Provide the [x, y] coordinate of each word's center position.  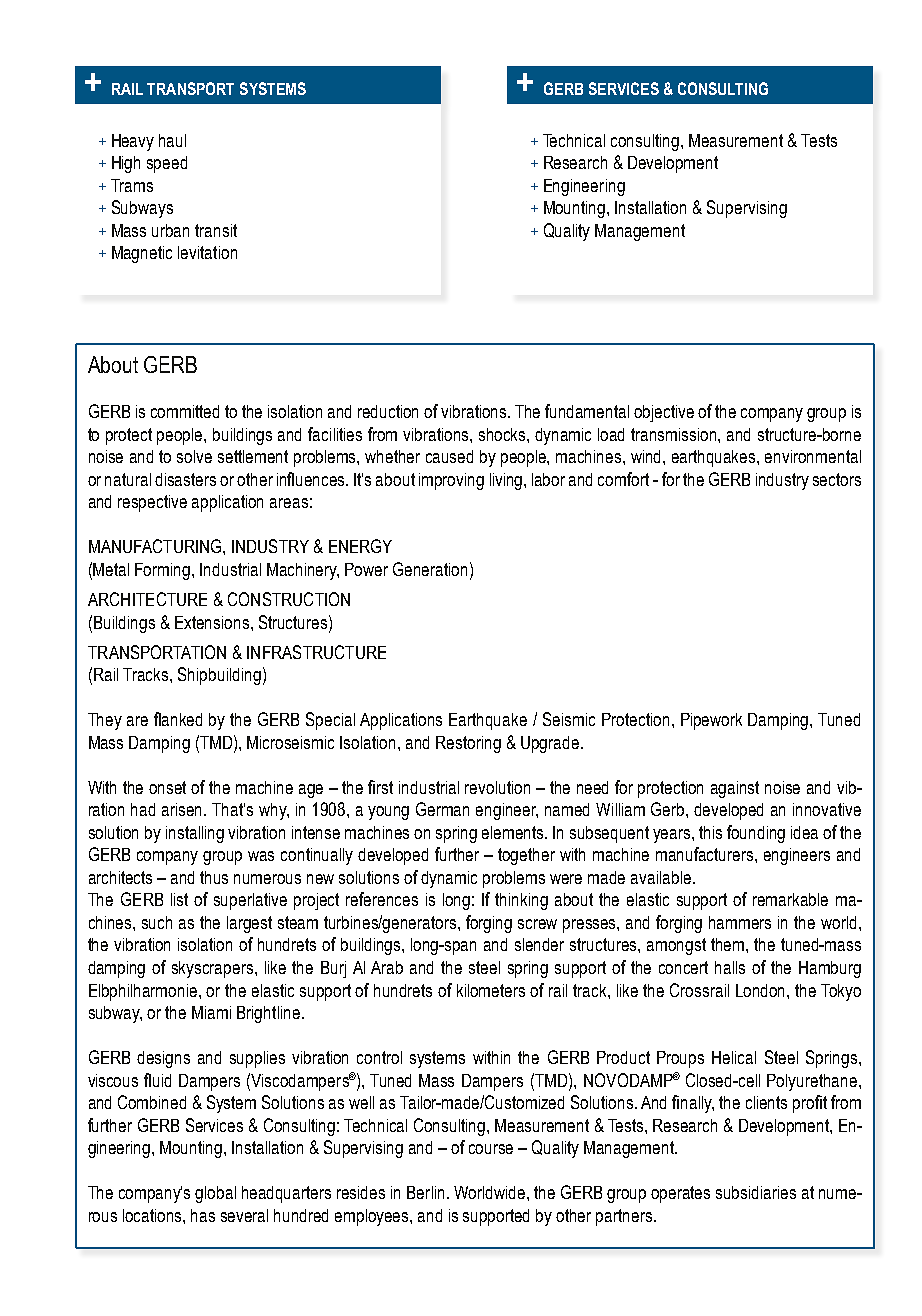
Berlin [425, 1192]
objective [664, 413]
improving [451, 481]
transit [216, 230]
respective [152, 503]
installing [195, 834]
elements [514, 832]
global [215, 1194]
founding [756, 834]
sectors [837, 479]
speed [167, 164]
